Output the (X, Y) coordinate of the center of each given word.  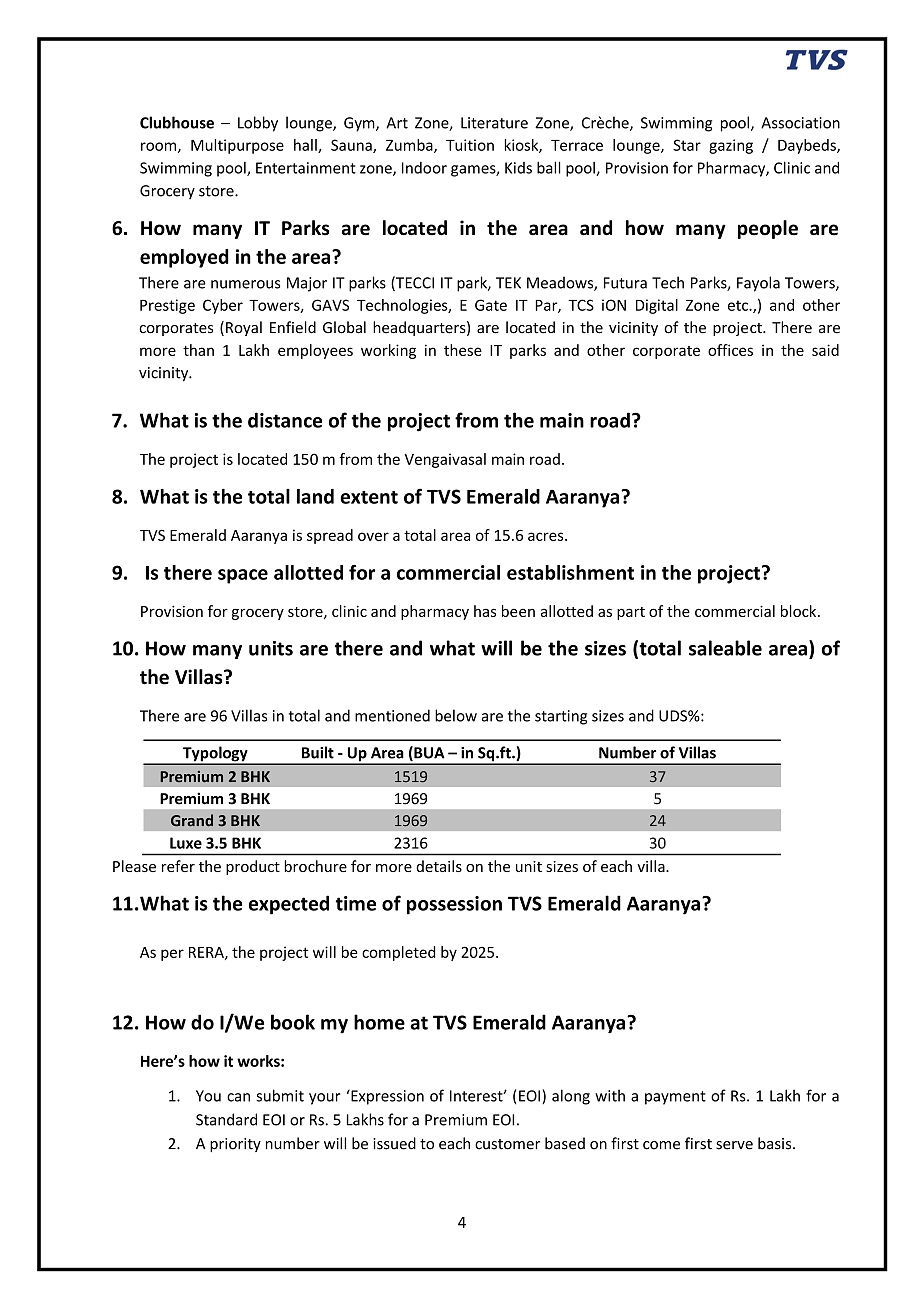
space (243, 576)
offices (730, 350)
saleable (725, 648)
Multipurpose (237, 146)
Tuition (470, 145)
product (253, 867)
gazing (731, 146)
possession (454, 905)
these (463, 350)
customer (507, 1144)
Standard (226, 1119)
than (198, 350)
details (439, 866)
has (485, 611)
